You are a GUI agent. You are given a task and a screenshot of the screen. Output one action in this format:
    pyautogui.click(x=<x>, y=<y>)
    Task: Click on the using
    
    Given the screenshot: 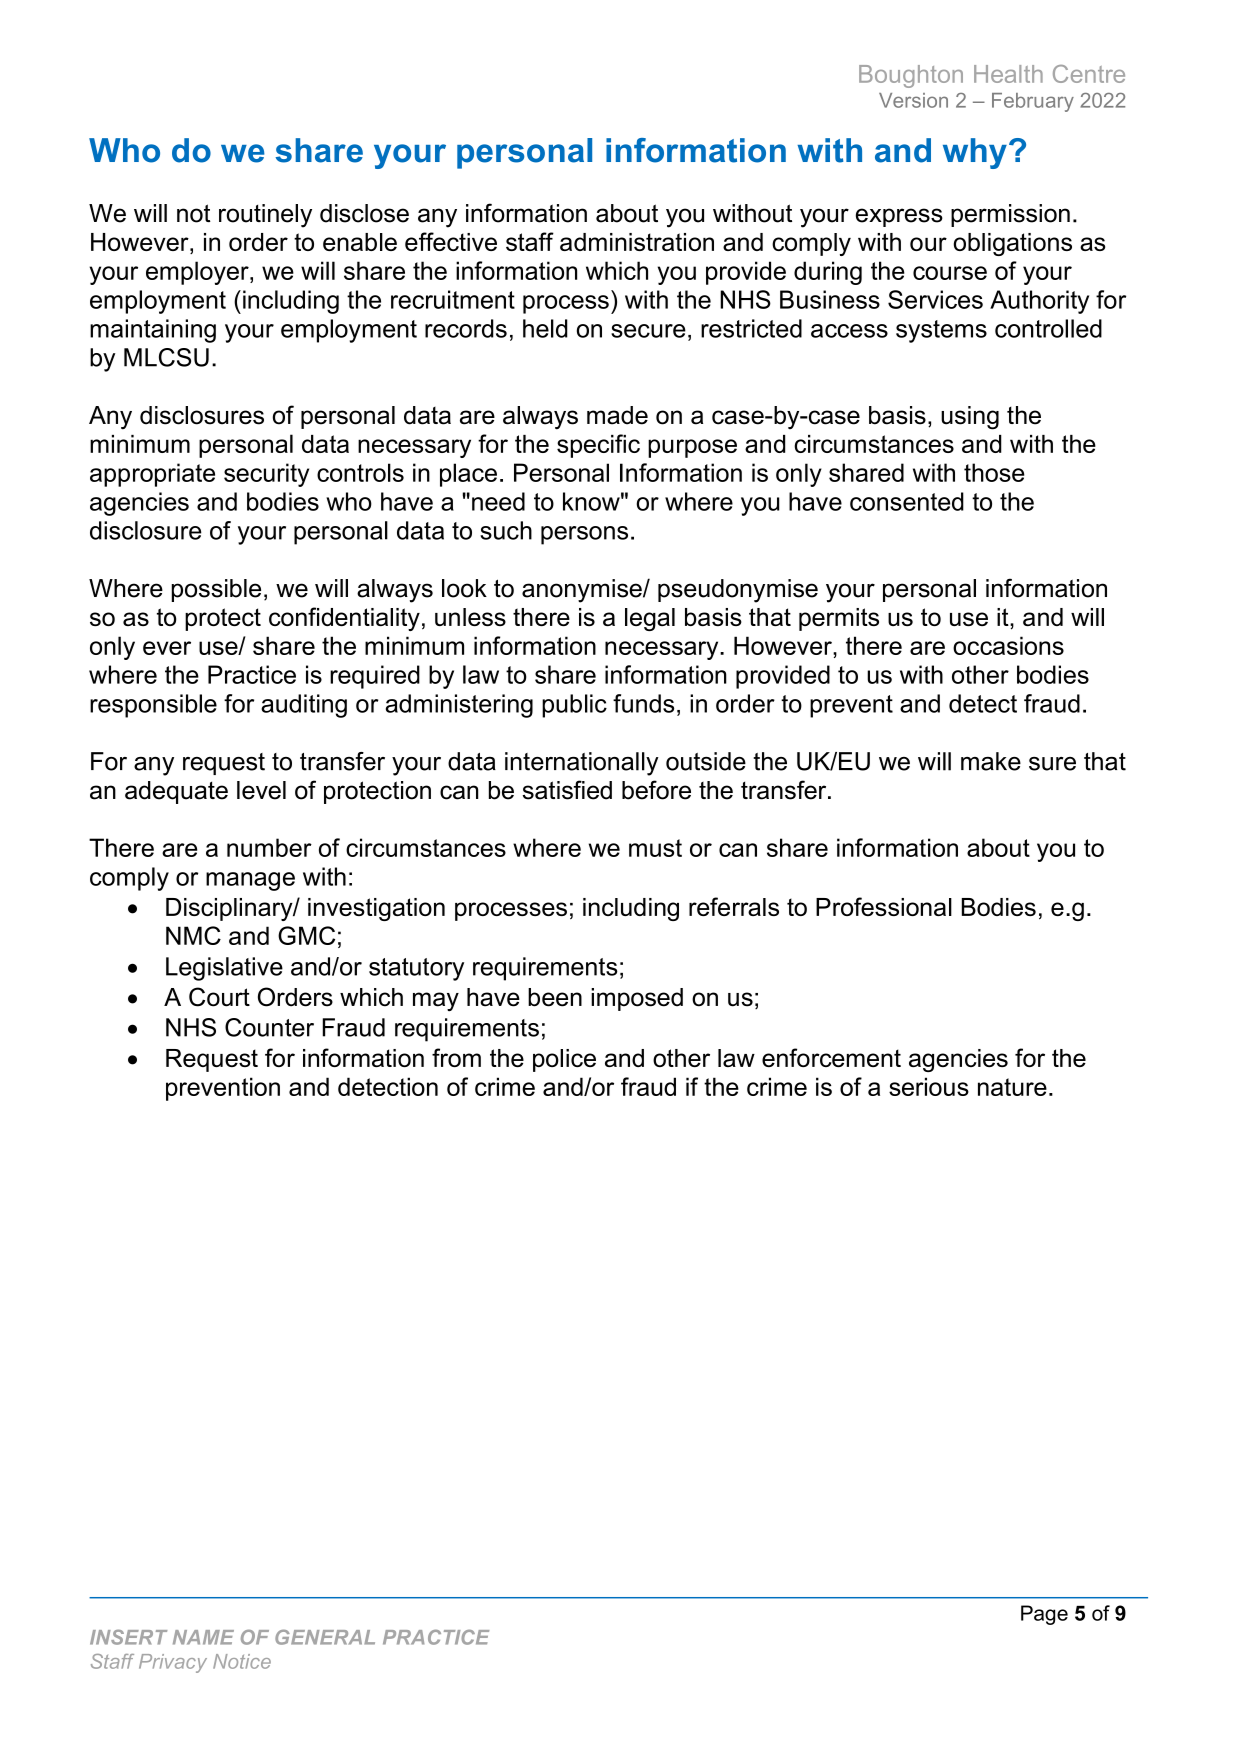 What is the action you would take?
    pyautogui.click(x=970, y=418)
